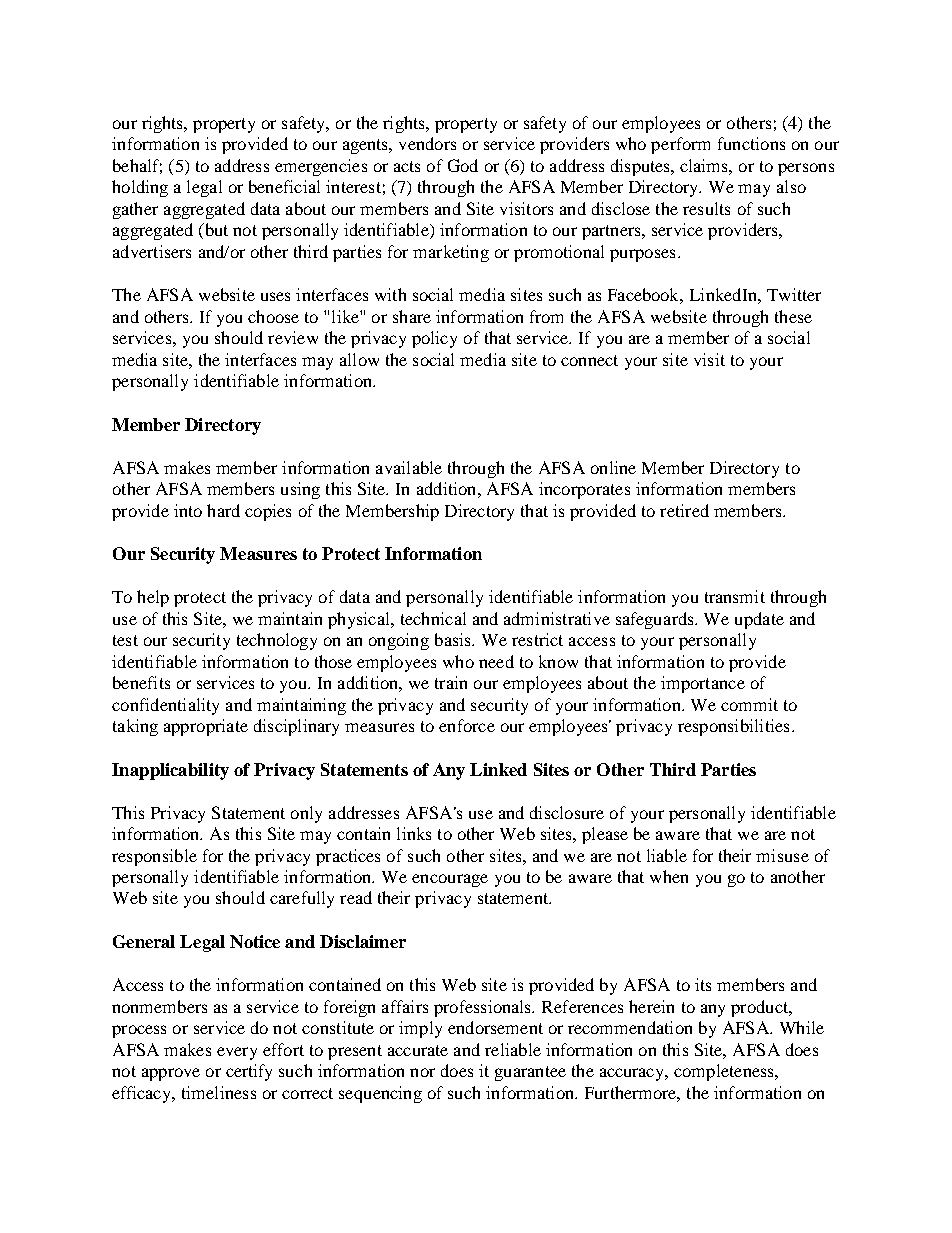  What do you see at coordinates (422, 1072) in the screenshot?
I see `nor` at bounding box center [422, 1072].
